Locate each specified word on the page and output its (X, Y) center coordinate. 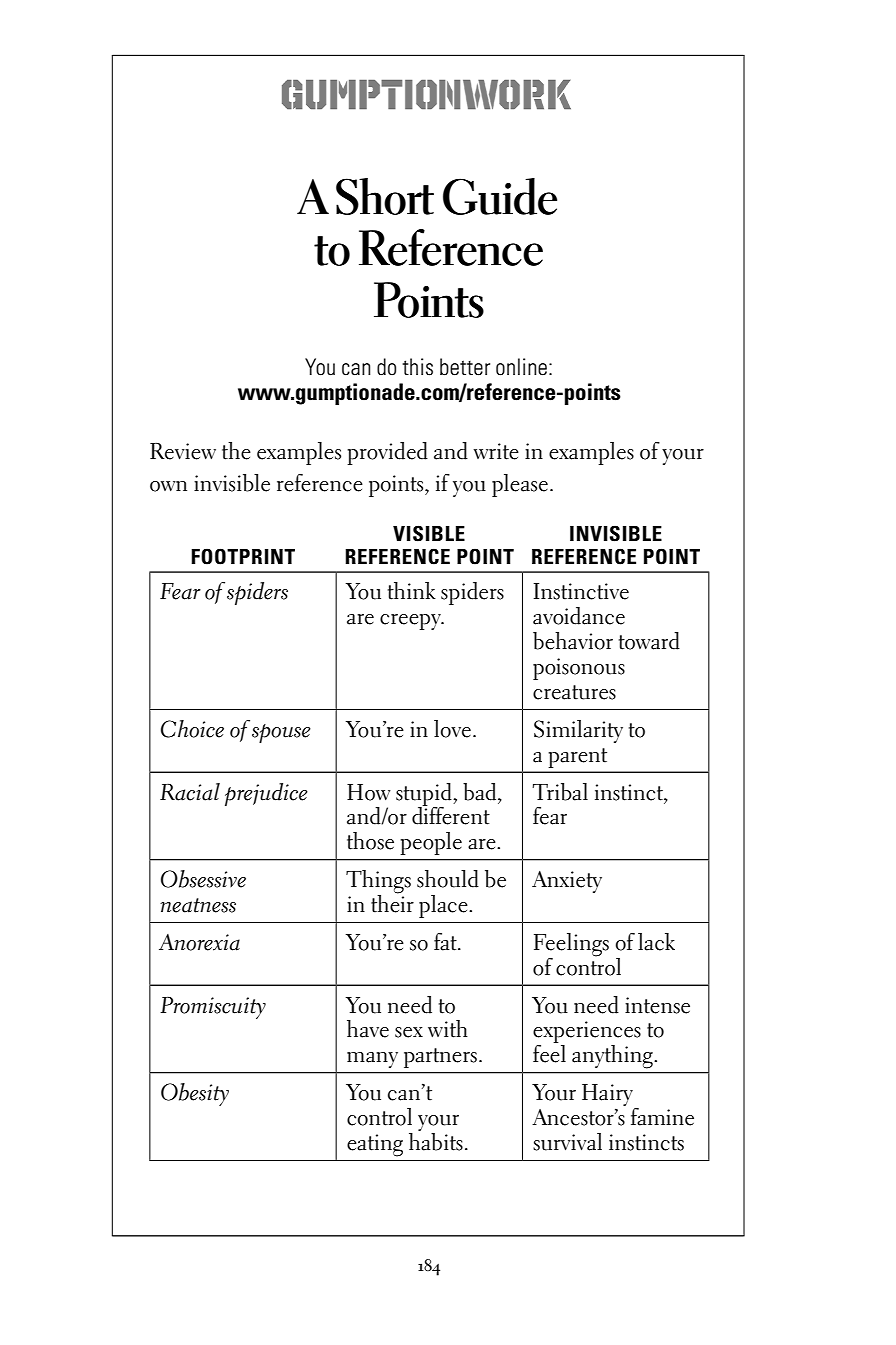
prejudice (266, 794)
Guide (500, 196)
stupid (425, 795)
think (412, 591)
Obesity (195, 1094)
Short (385, 196)
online (521, 367)
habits (436, 1140)
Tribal (560, 792)
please (520, 485)
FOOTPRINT (243, 556)
